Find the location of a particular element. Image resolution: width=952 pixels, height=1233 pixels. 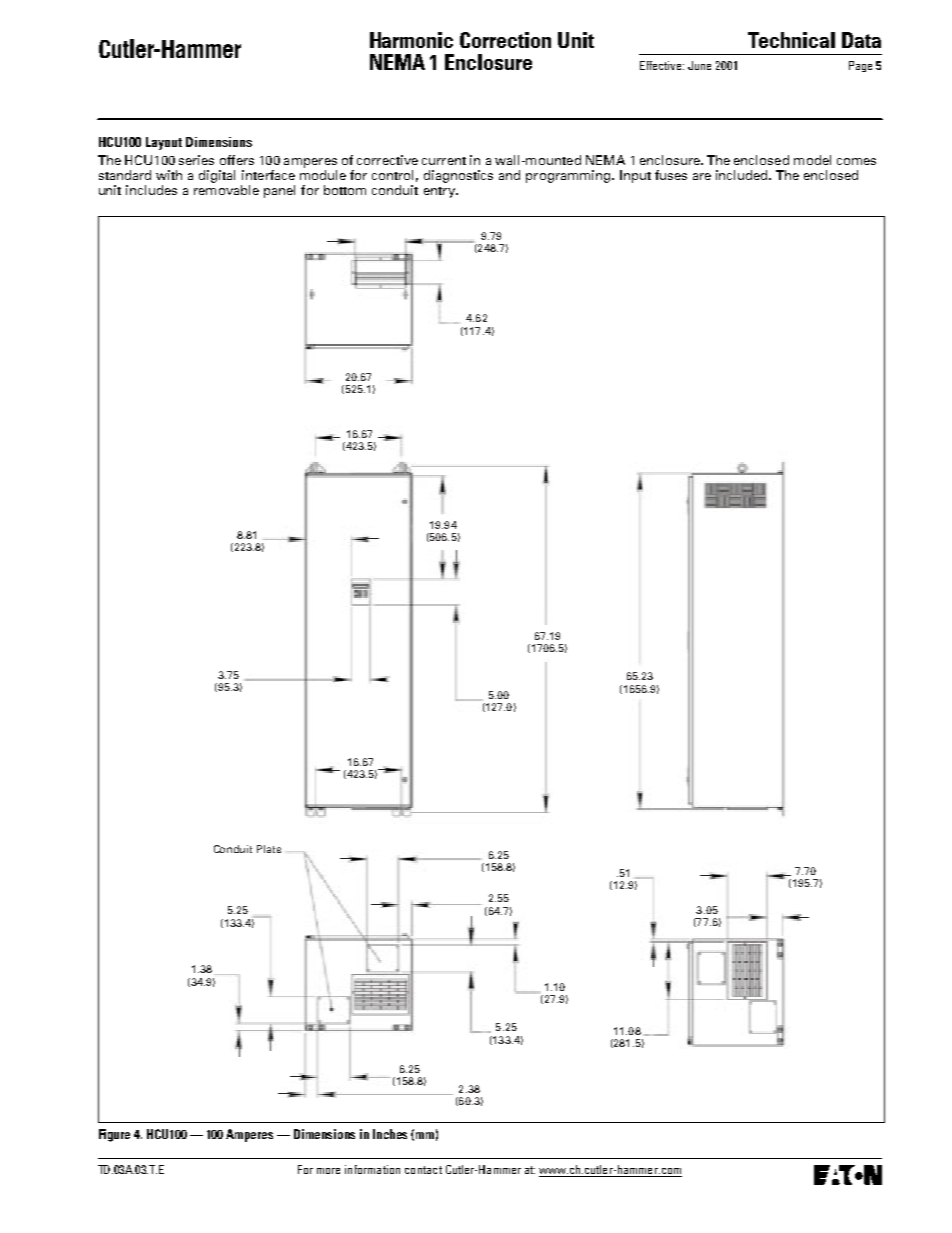

contact is located at coordinates (423, 1170).
